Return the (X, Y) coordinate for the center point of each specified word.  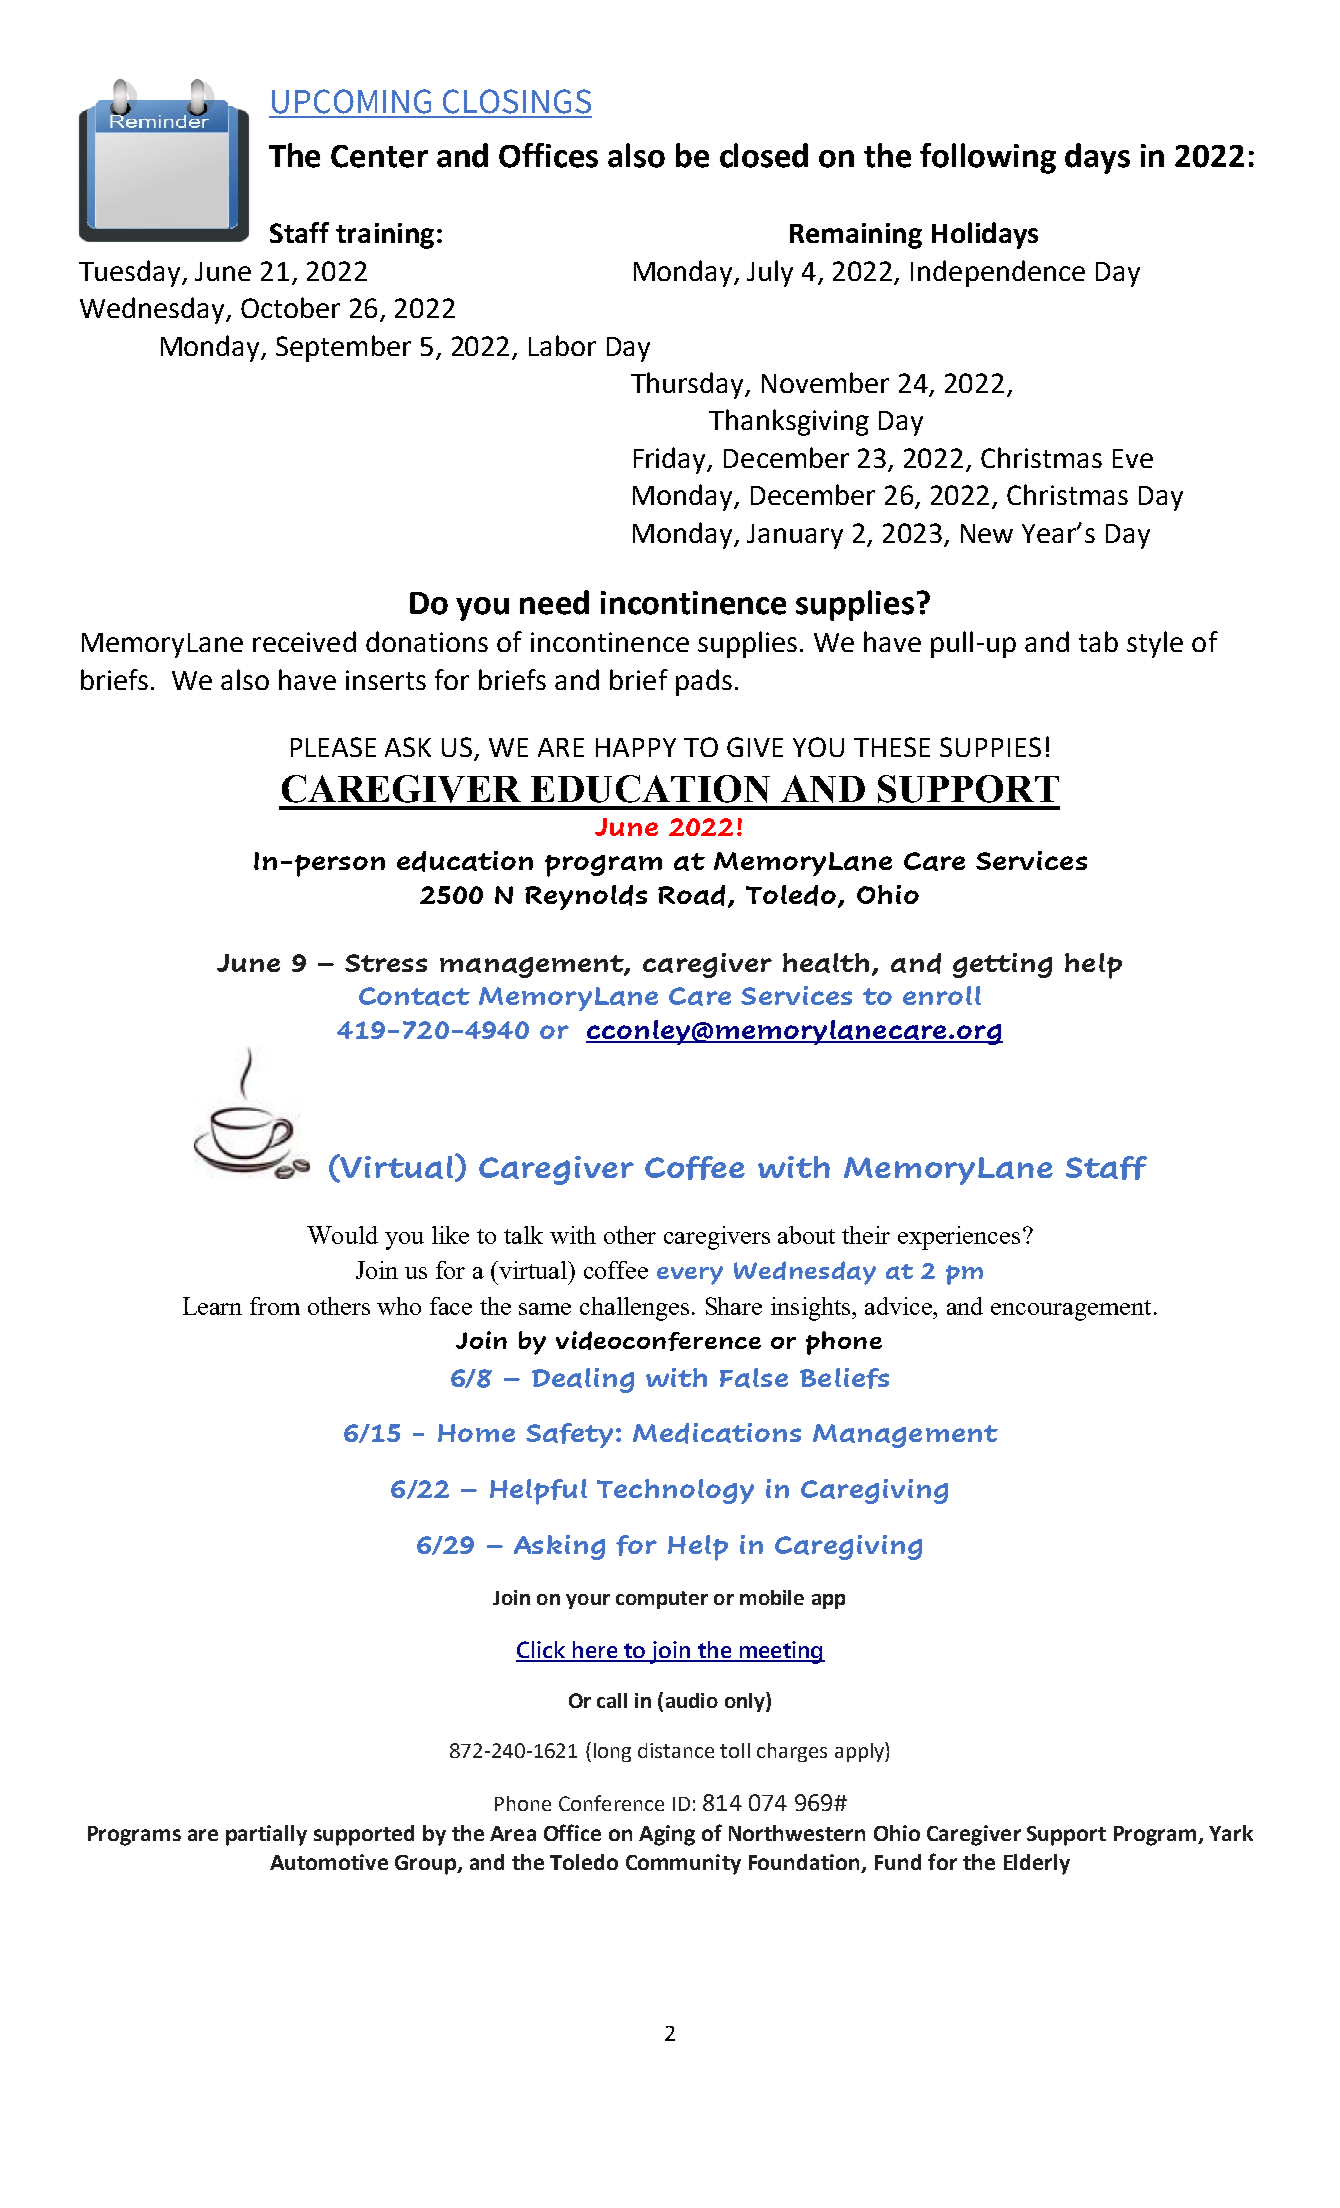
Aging (667, 1835)
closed (764, 155)
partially (266, 1835)
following (988, 158)
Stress (386, 963)
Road (693, 896)
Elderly (1037, 1864)
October (290, 307)
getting (1002, 965)
